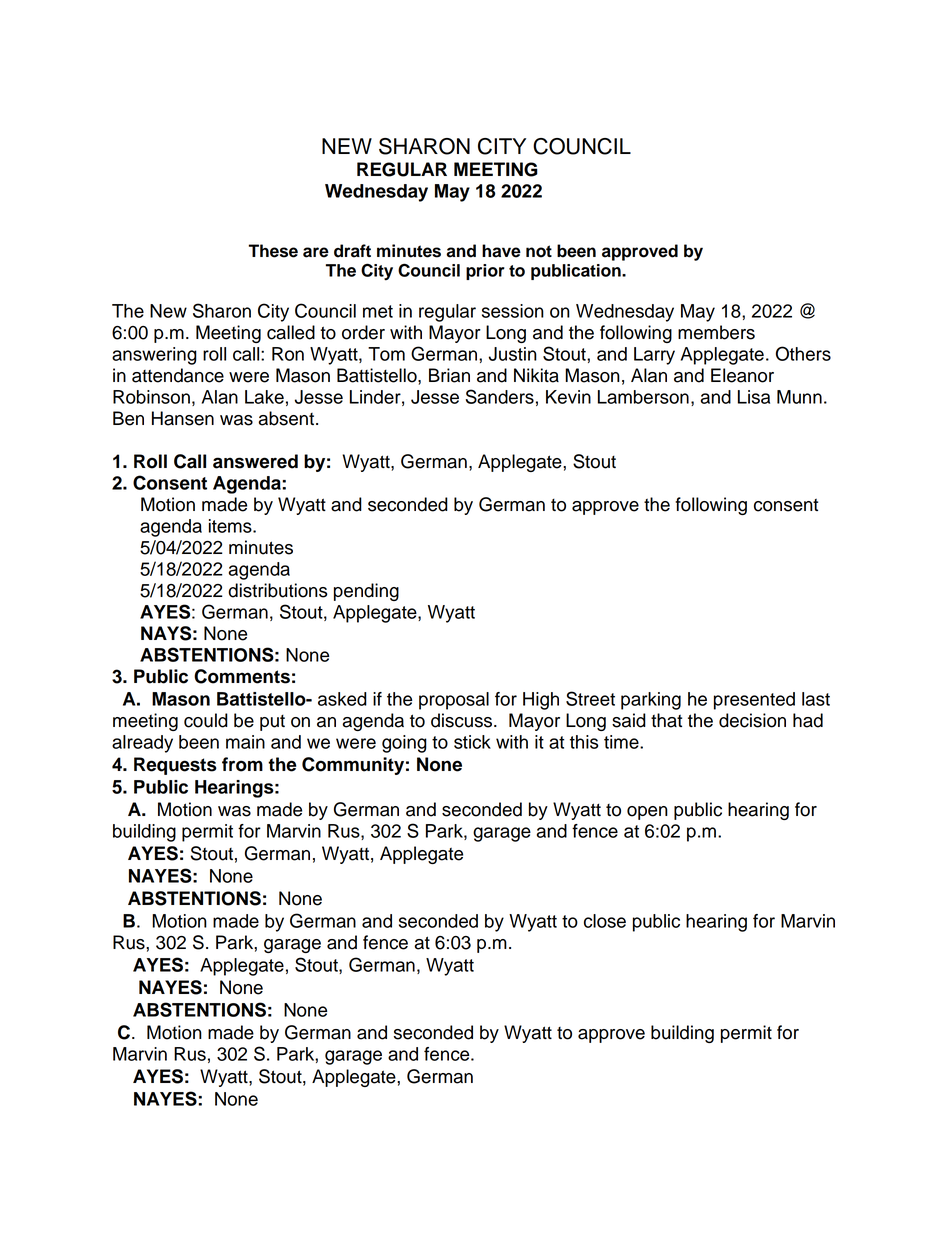 The width and height of the page is (952, 1233). I want to click on items, so click(231, 526).
